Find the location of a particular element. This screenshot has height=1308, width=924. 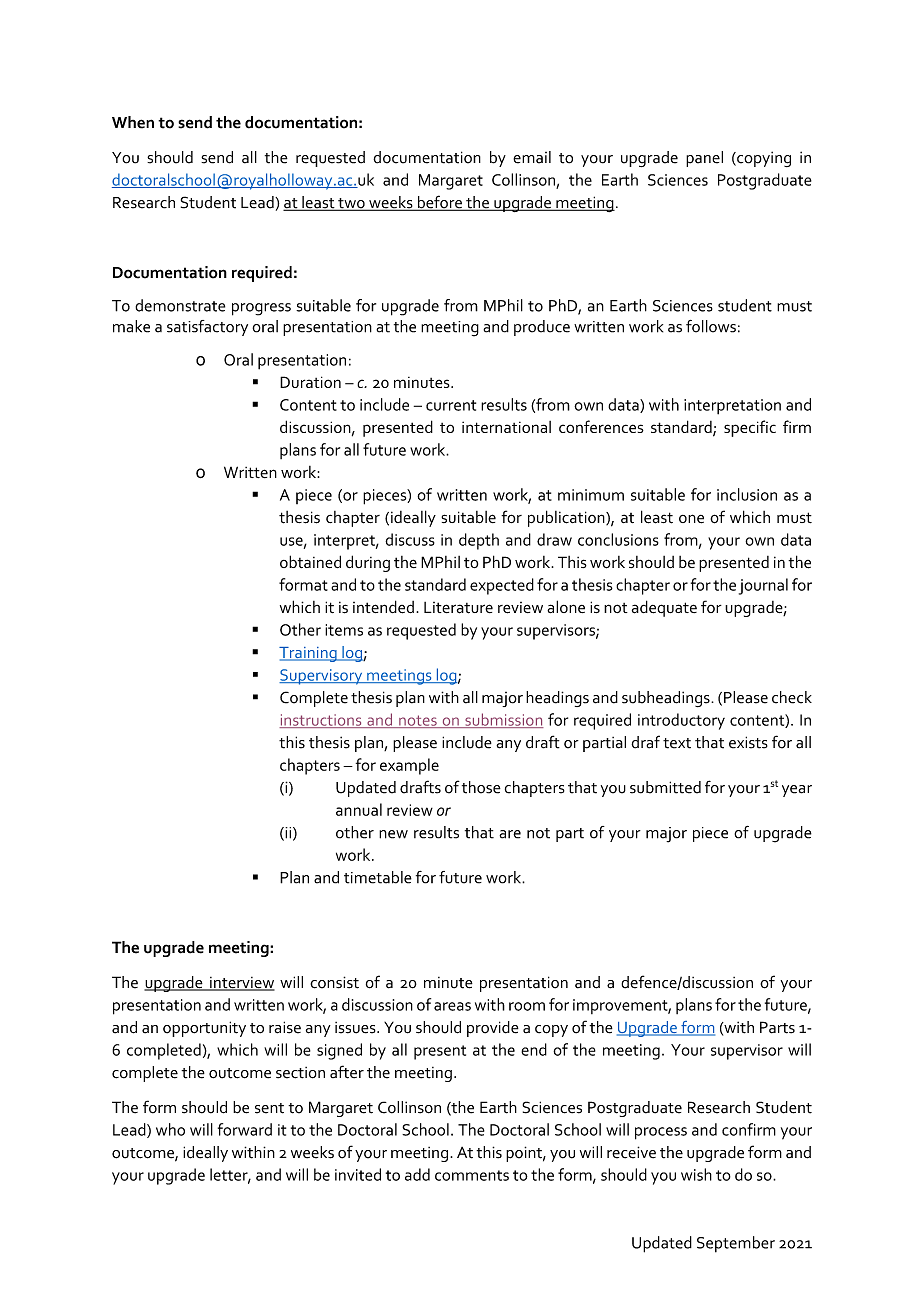

forward is located at coordinates (245, 1129).
